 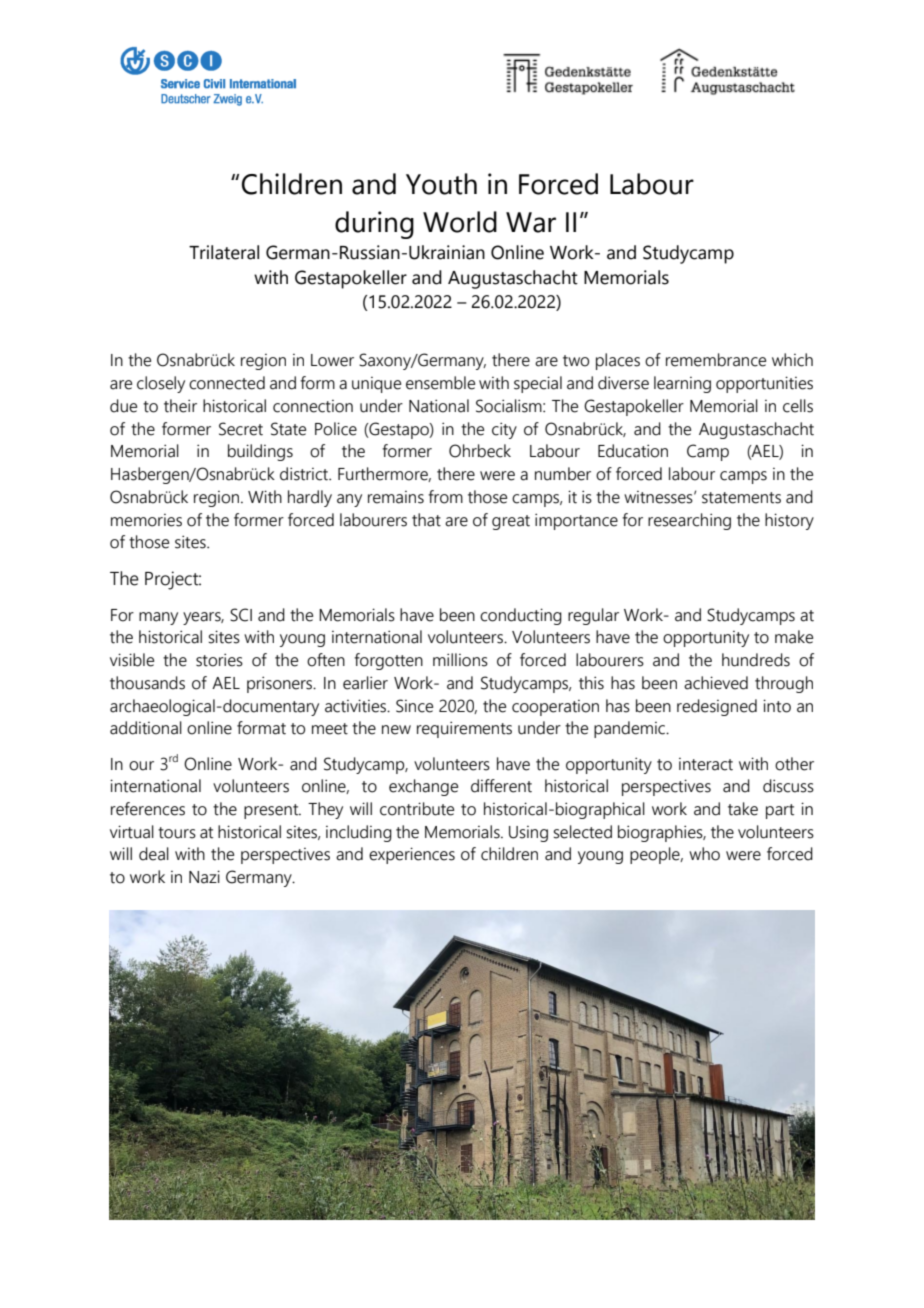 What do you see at coordinates (177, 833) in the document?
I see `tours` at bounding box center [177, 833].
